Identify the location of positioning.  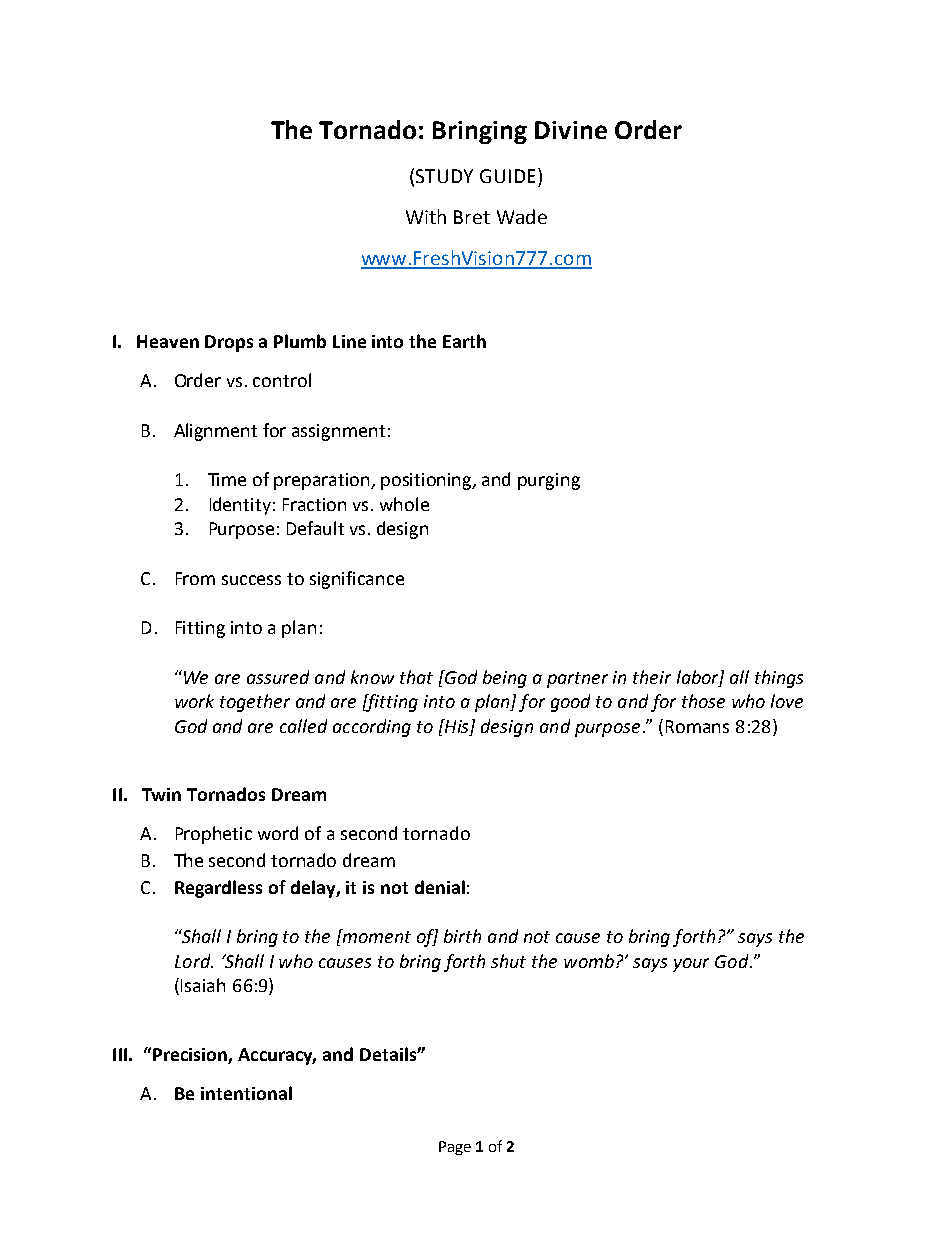
(427, 481).
